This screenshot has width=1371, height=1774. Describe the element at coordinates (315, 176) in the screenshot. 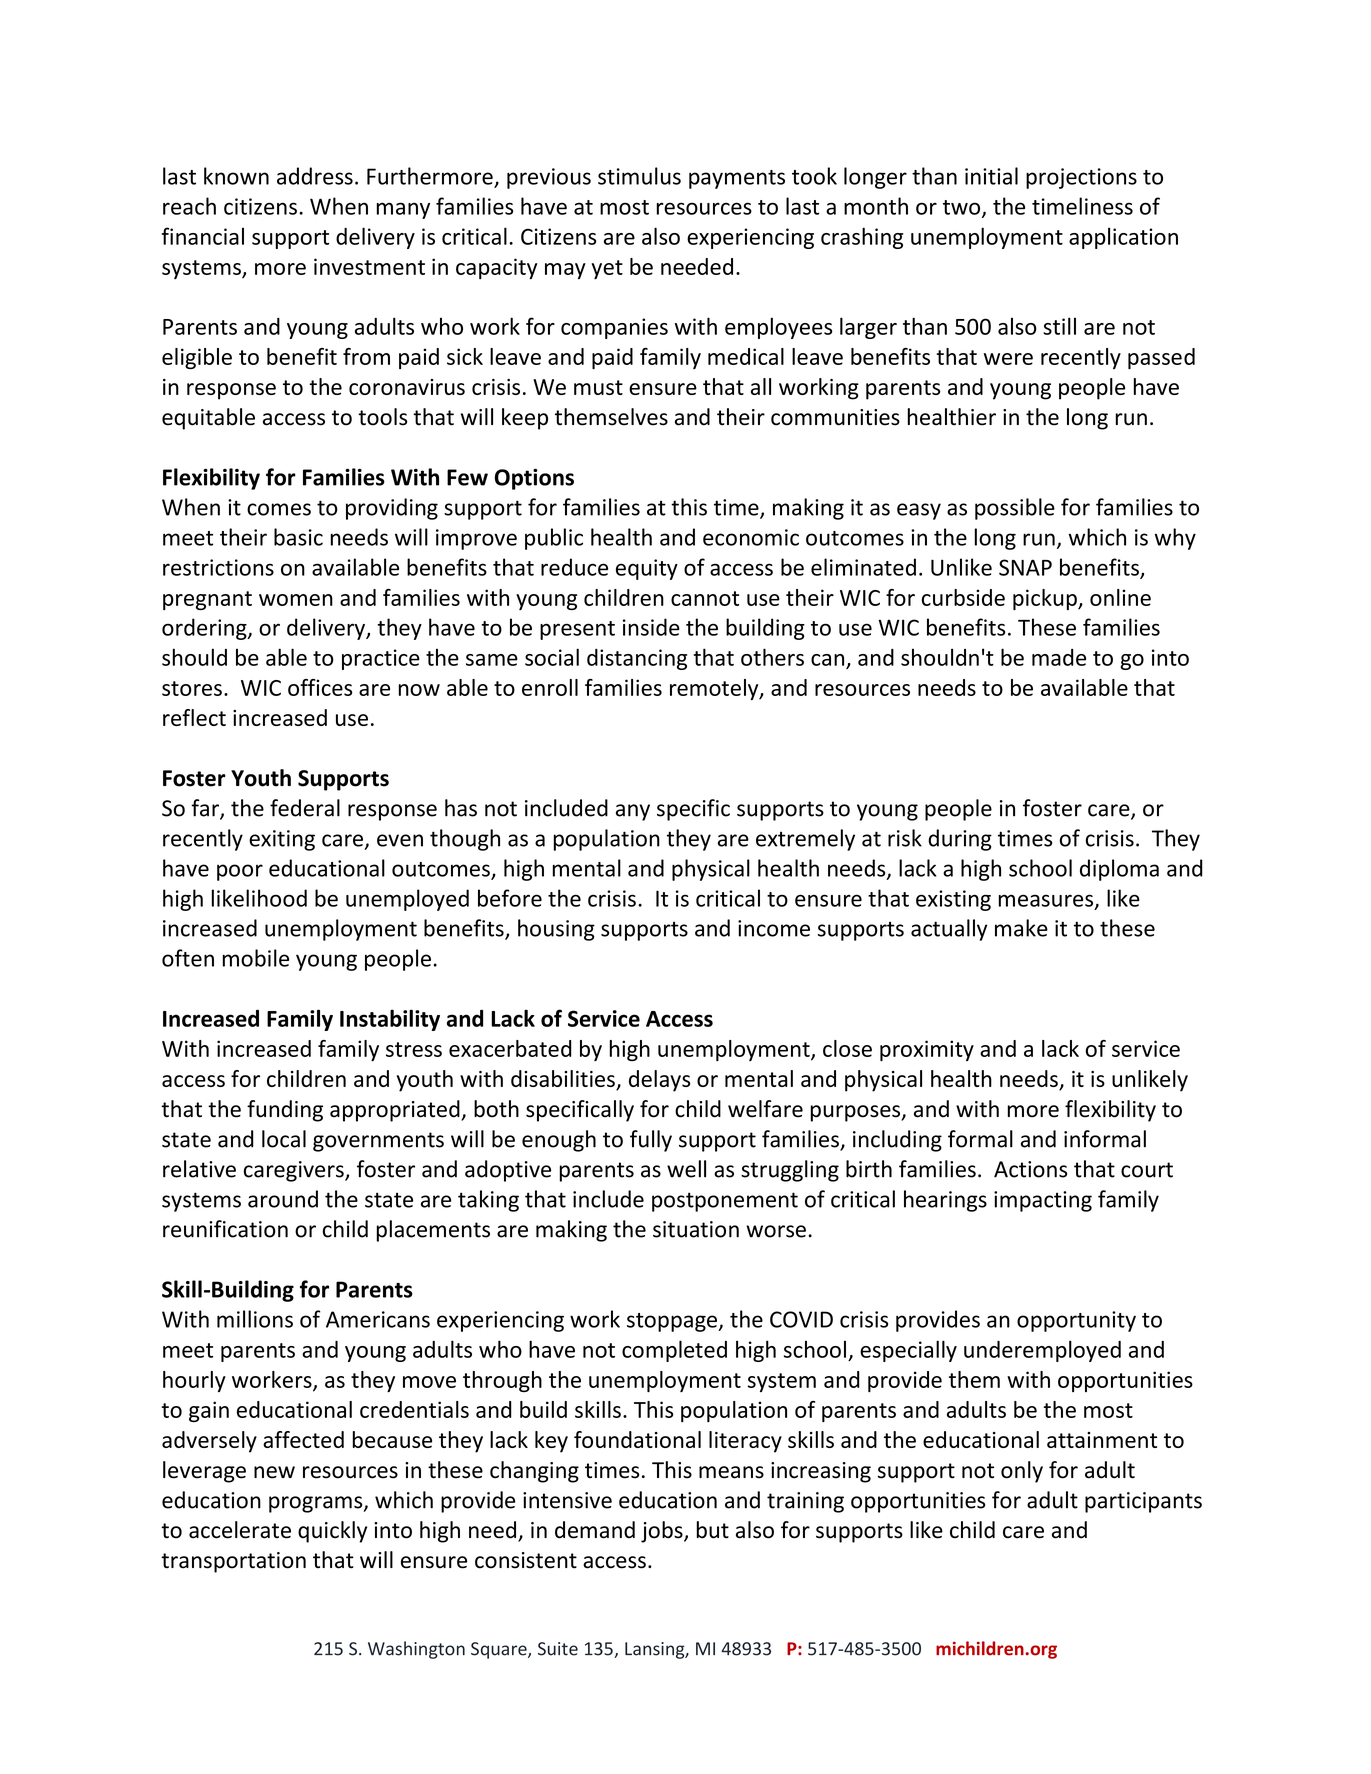

I see `address` at that location.
